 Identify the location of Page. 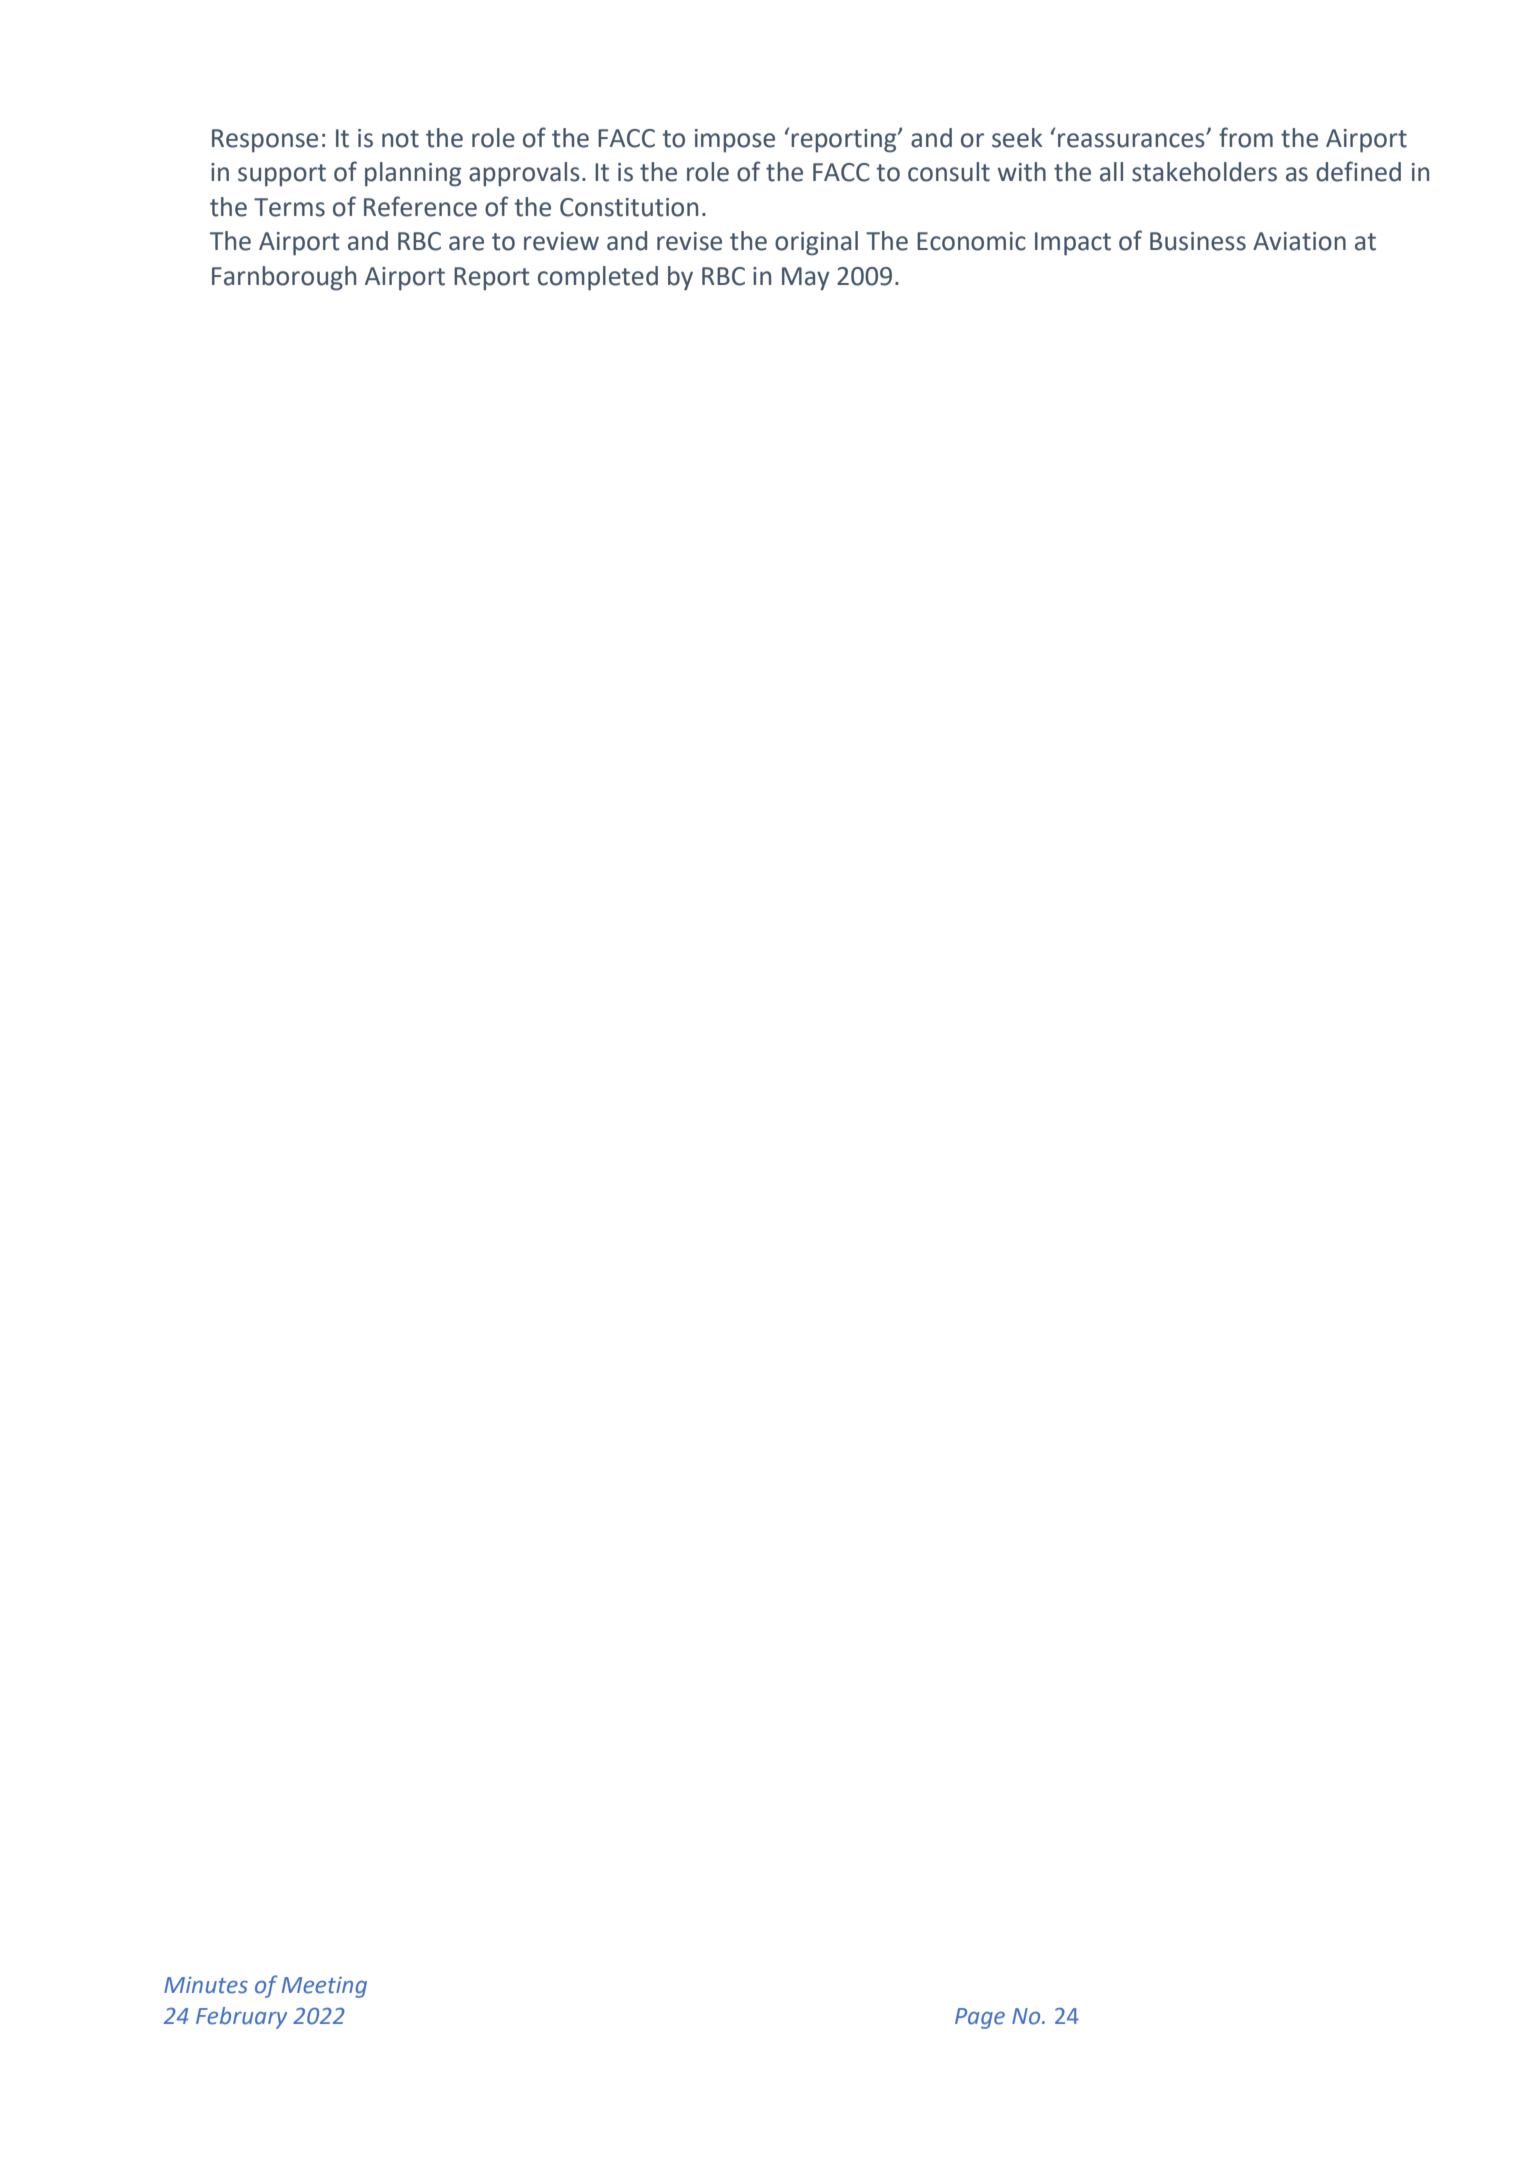
(980, 2018).
